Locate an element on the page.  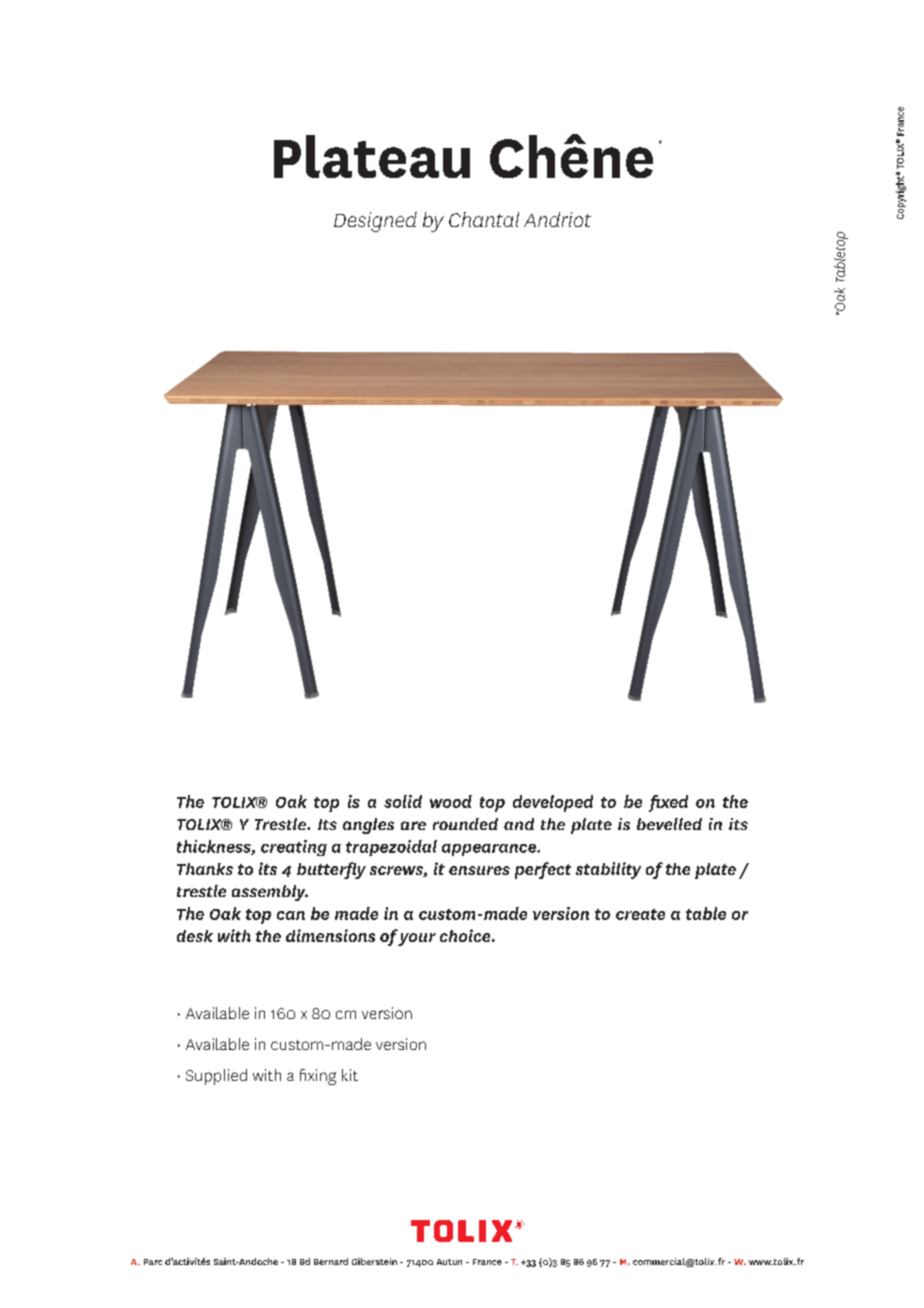
solid is located at coordinates (403, 801).
